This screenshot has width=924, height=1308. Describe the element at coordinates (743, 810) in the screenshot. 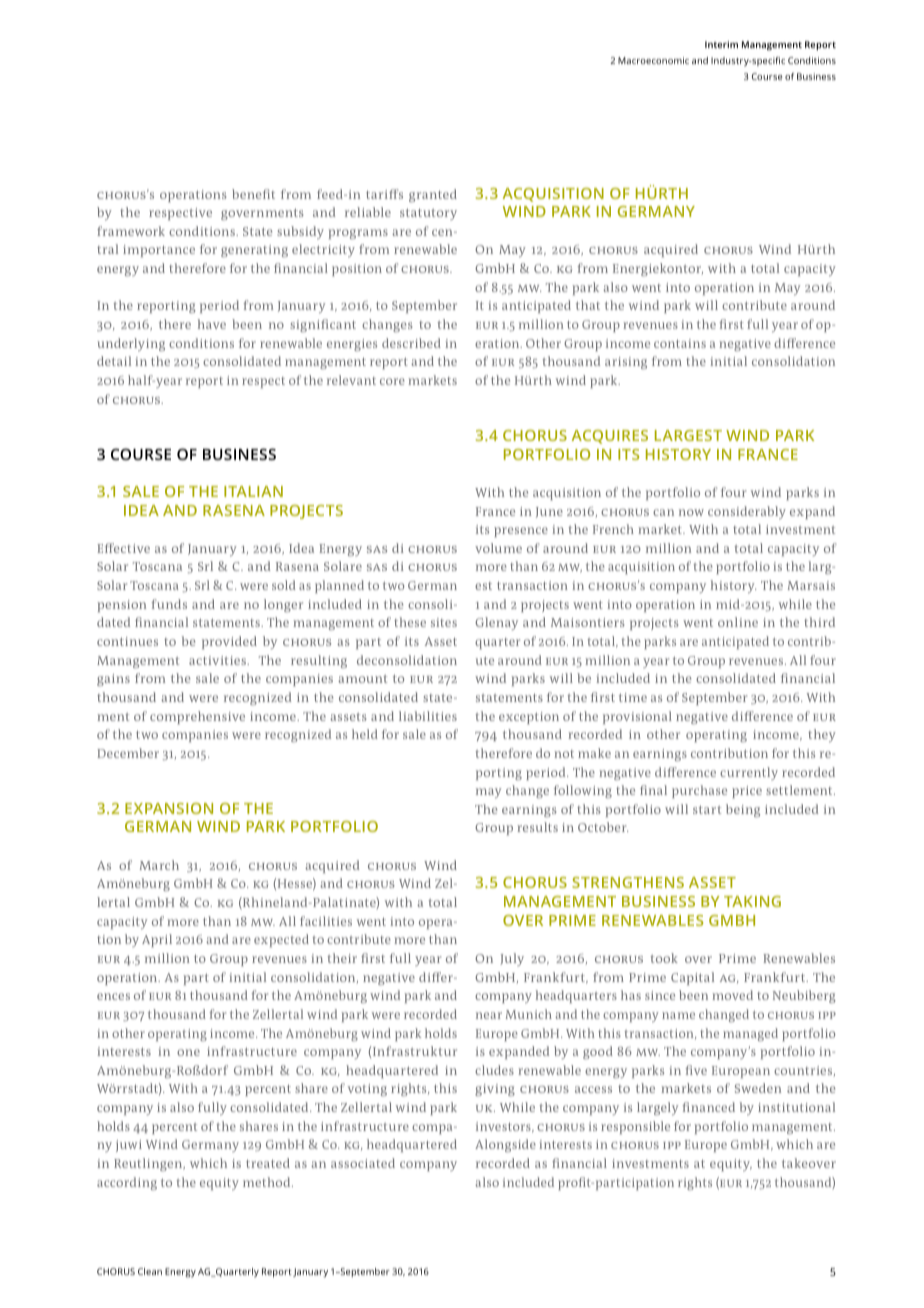

I see `being` at that location.
